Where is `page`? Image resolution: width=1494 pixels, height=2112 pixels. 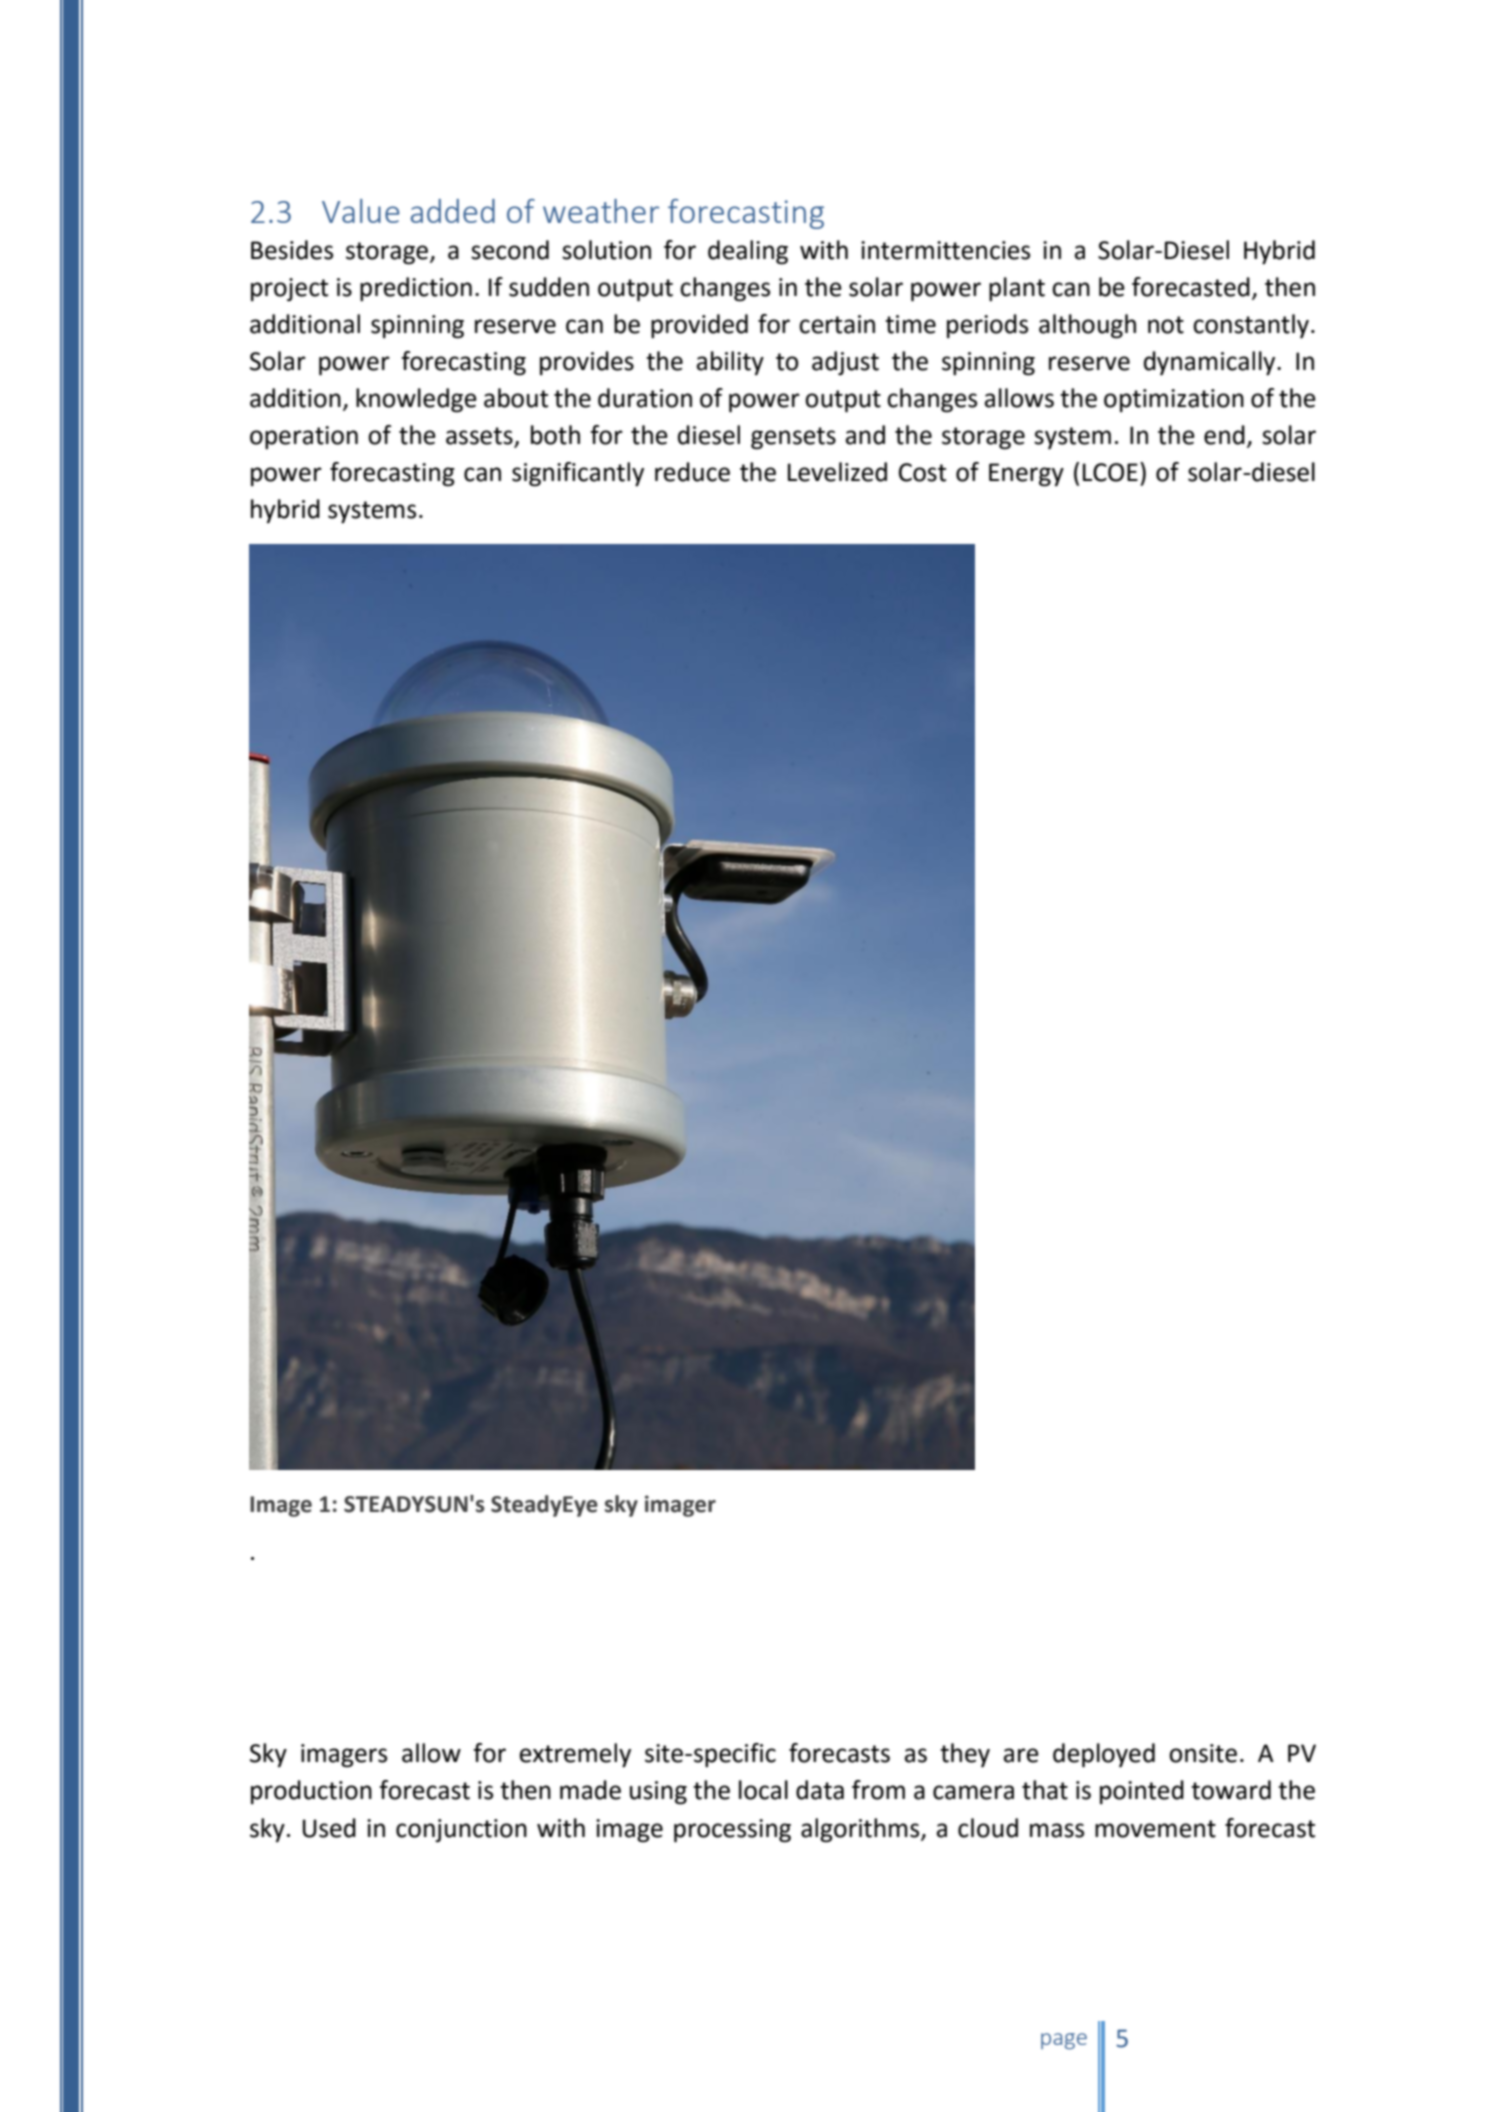 page is located at coordinates (1064, 2041).
